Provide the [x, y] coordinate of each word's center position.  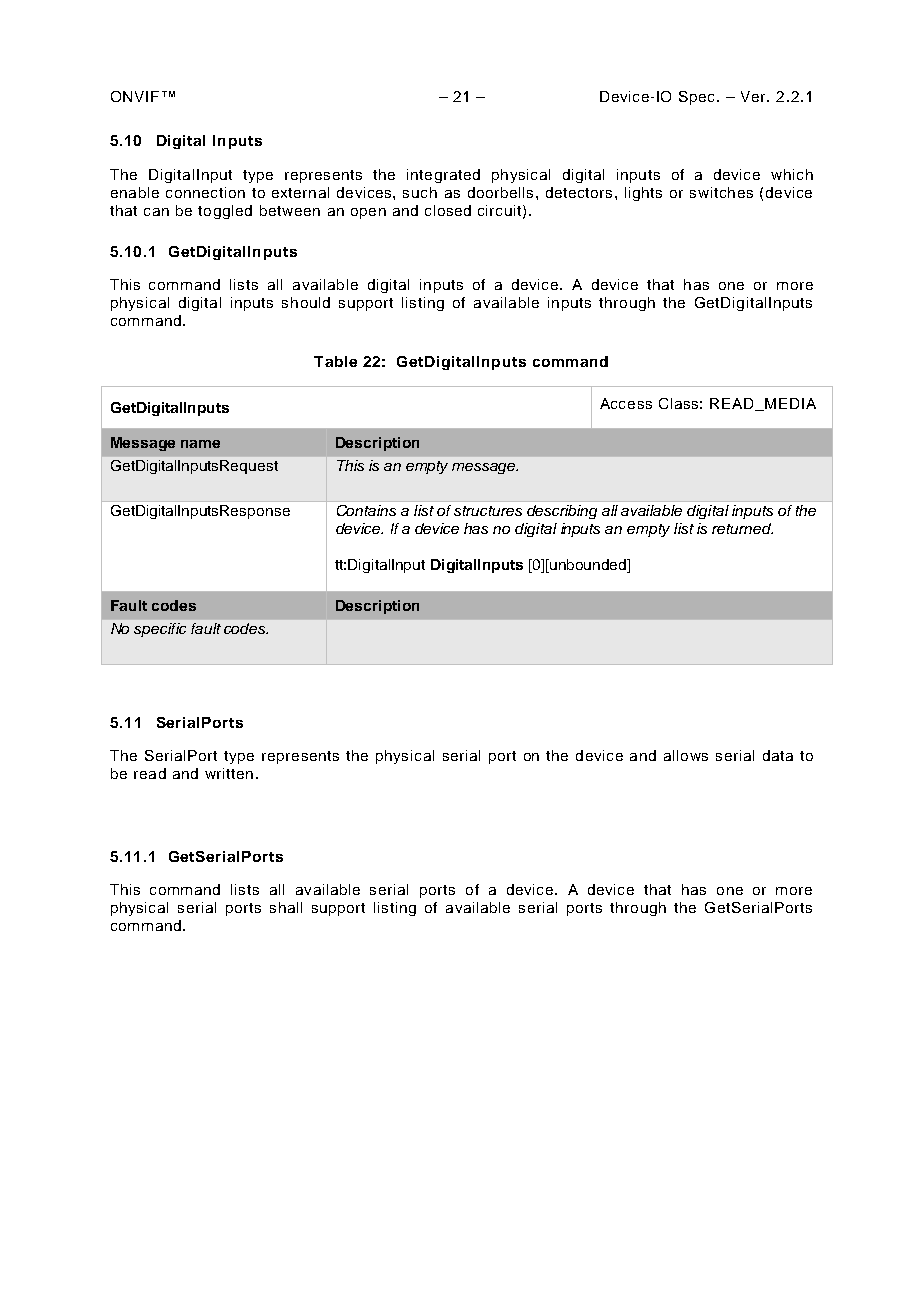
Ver [754, 96]
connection [205, 192]
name [200, 444]
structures [488, 511]
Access [626, 403]
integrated [443, 176]
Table [335, 361]
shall [286, 907]
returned [742, 528]
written [229, 773]
